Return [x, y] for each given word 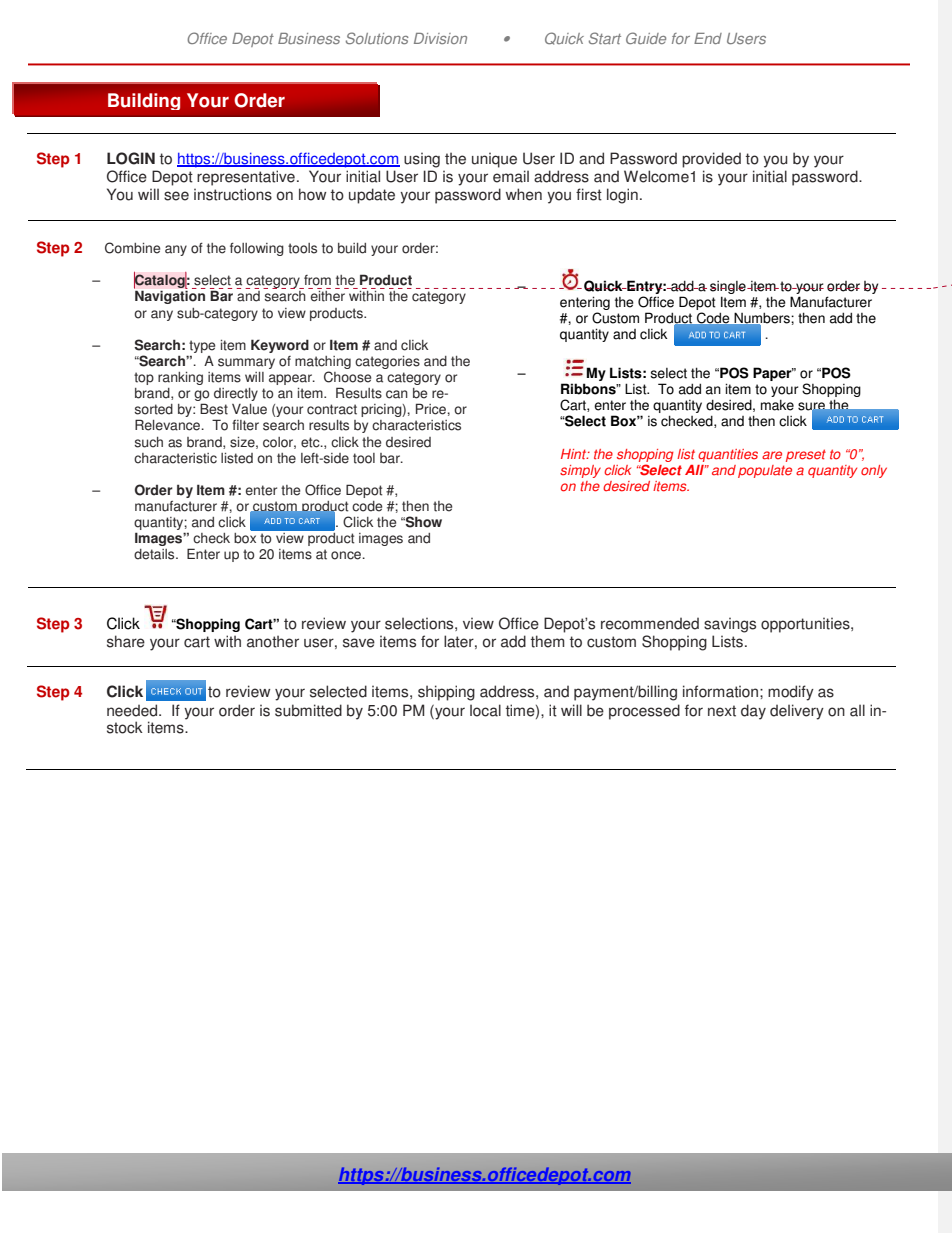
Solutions [377, 38]
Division [440, 38]
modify [791, 693]
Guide [646, 38]
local [485, 710]
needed [133, 710]
